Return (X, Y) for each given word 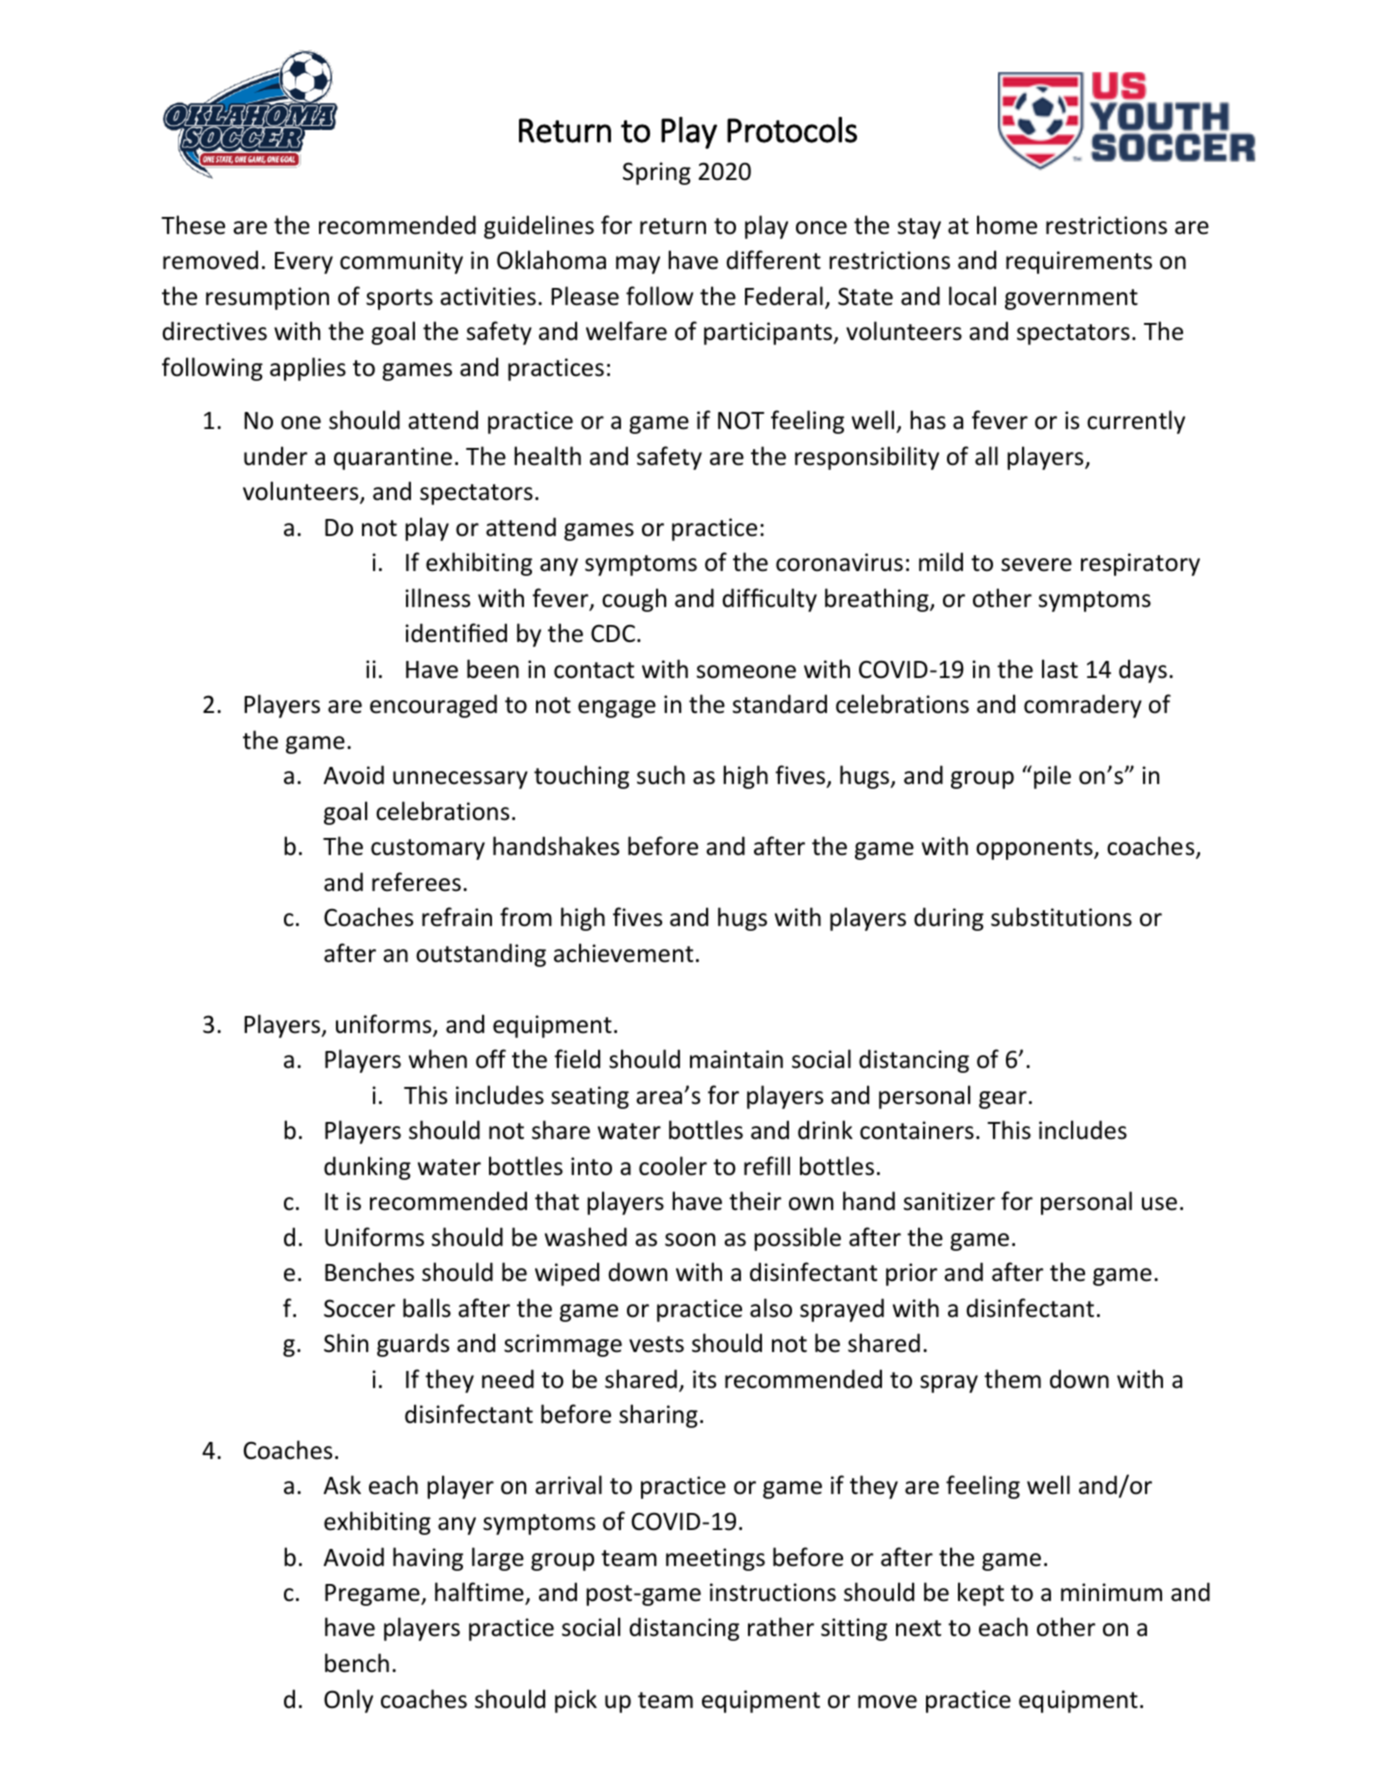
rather (781, 1627)
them (1012, 1379)
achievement (623, 953)
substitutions (1061, 917)
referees (416, 882)
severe (1036, 565)
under (275, 456)
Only (348, 1701)
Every (304, 263)
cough (634, 600)
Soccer (359, 1308)
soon (690, 1240)
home (1007, 225)
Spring (657, 173)
